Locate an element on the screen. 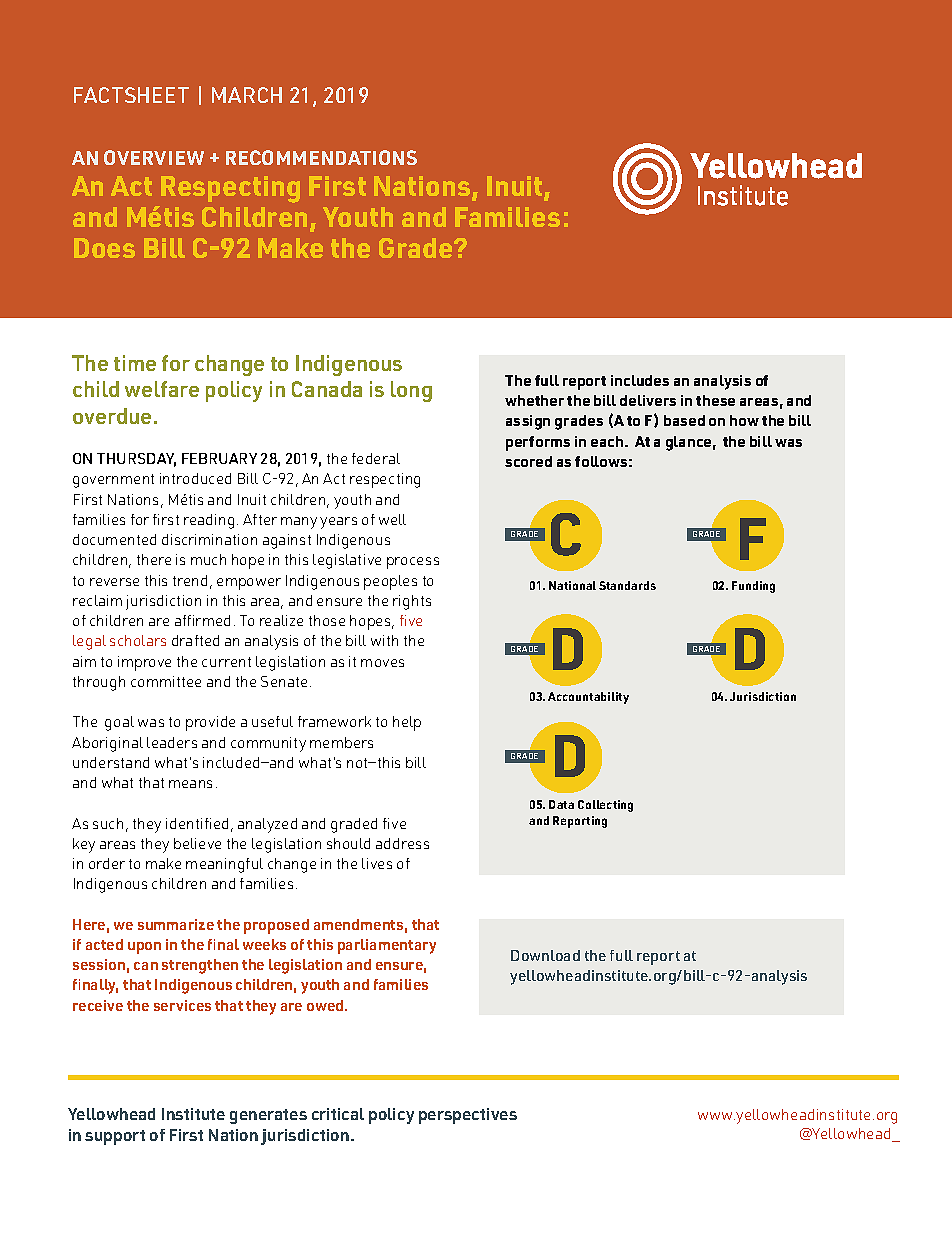  welfare is located at coordinates (162, 389).
